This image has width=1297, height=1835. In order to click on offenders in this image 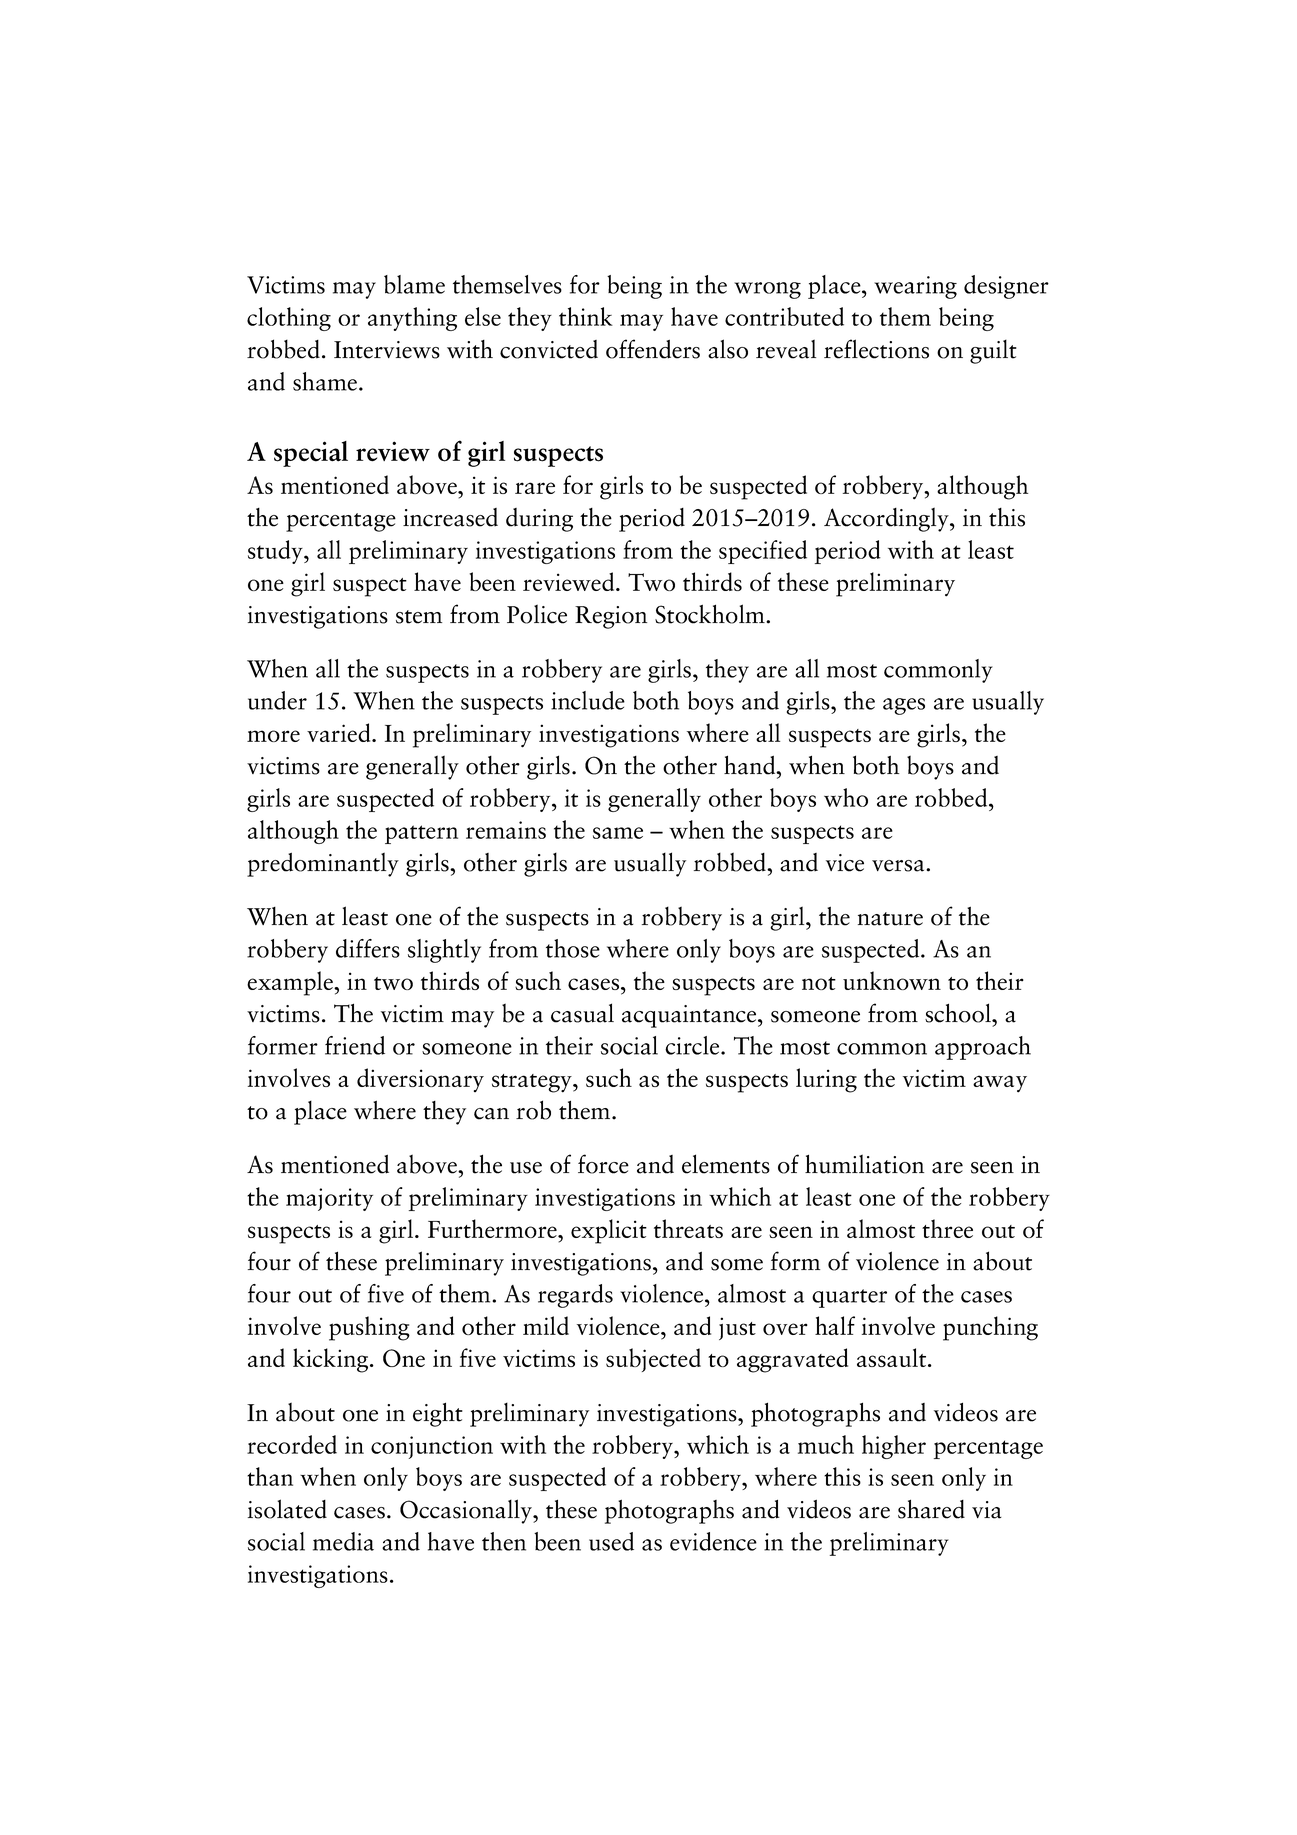, I will do `click(653, 349)`.
